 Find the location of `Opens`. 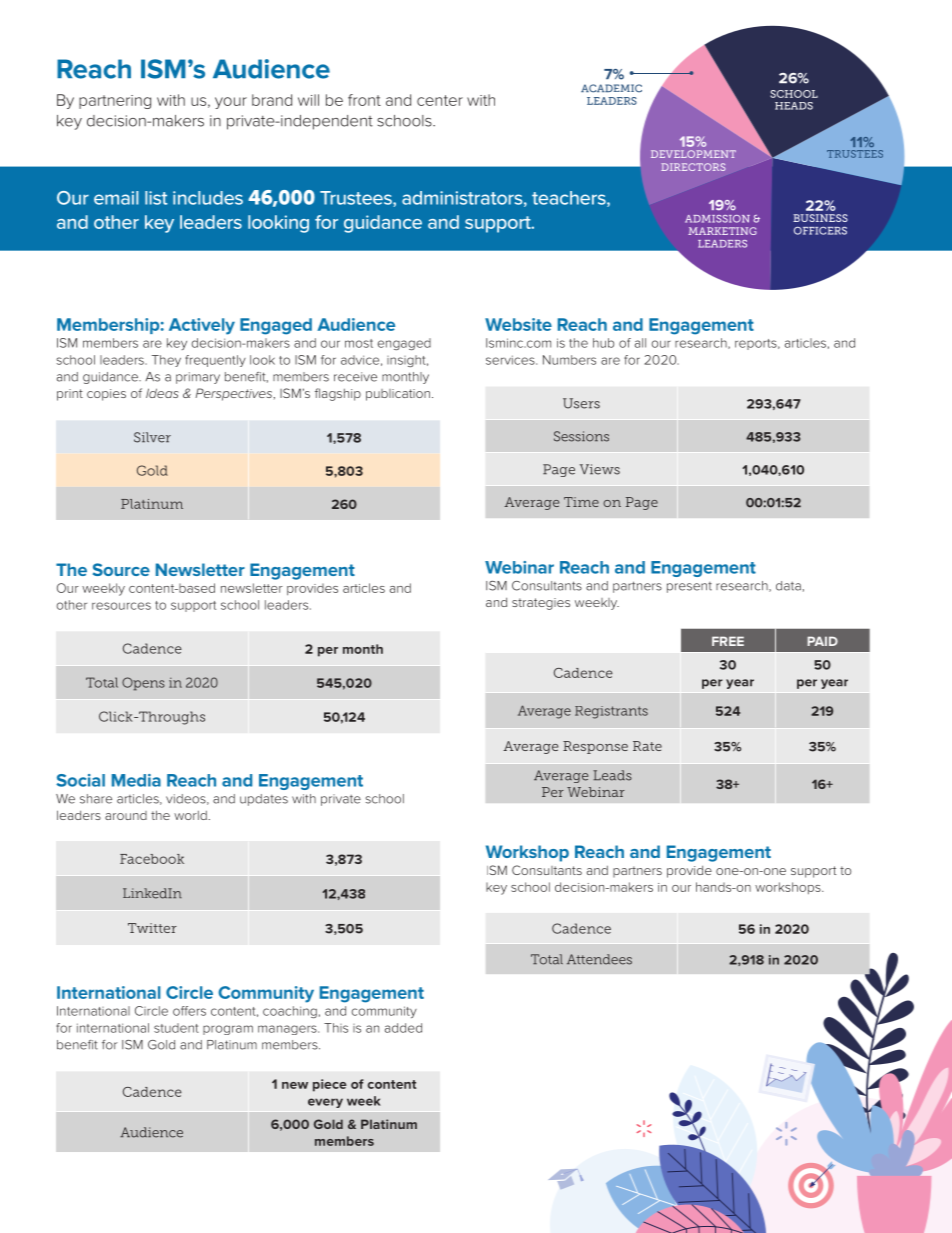

Opens is located at coordinates (143, 684).
